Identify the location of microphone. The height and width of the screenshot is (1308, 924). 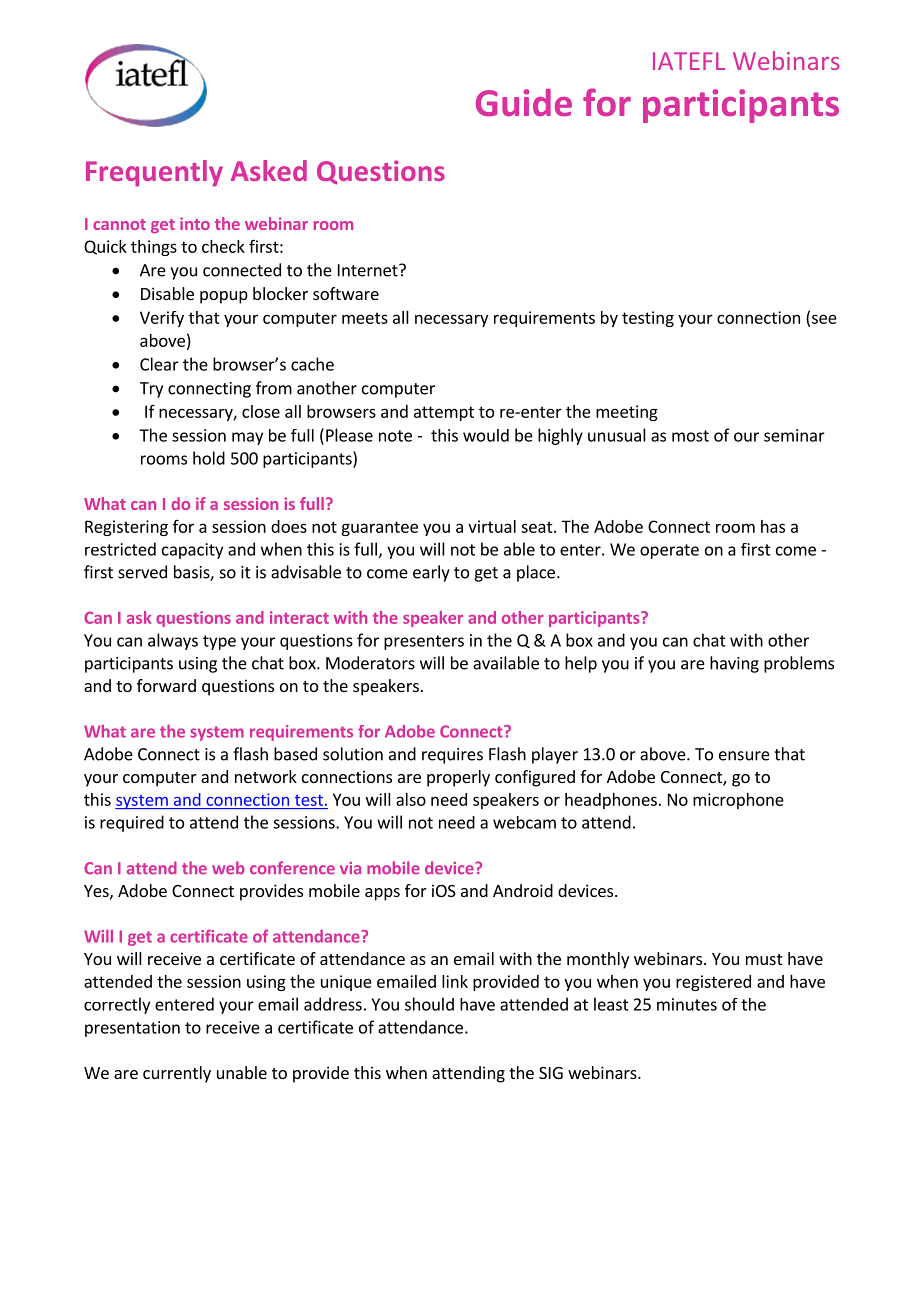
(738, 801).
